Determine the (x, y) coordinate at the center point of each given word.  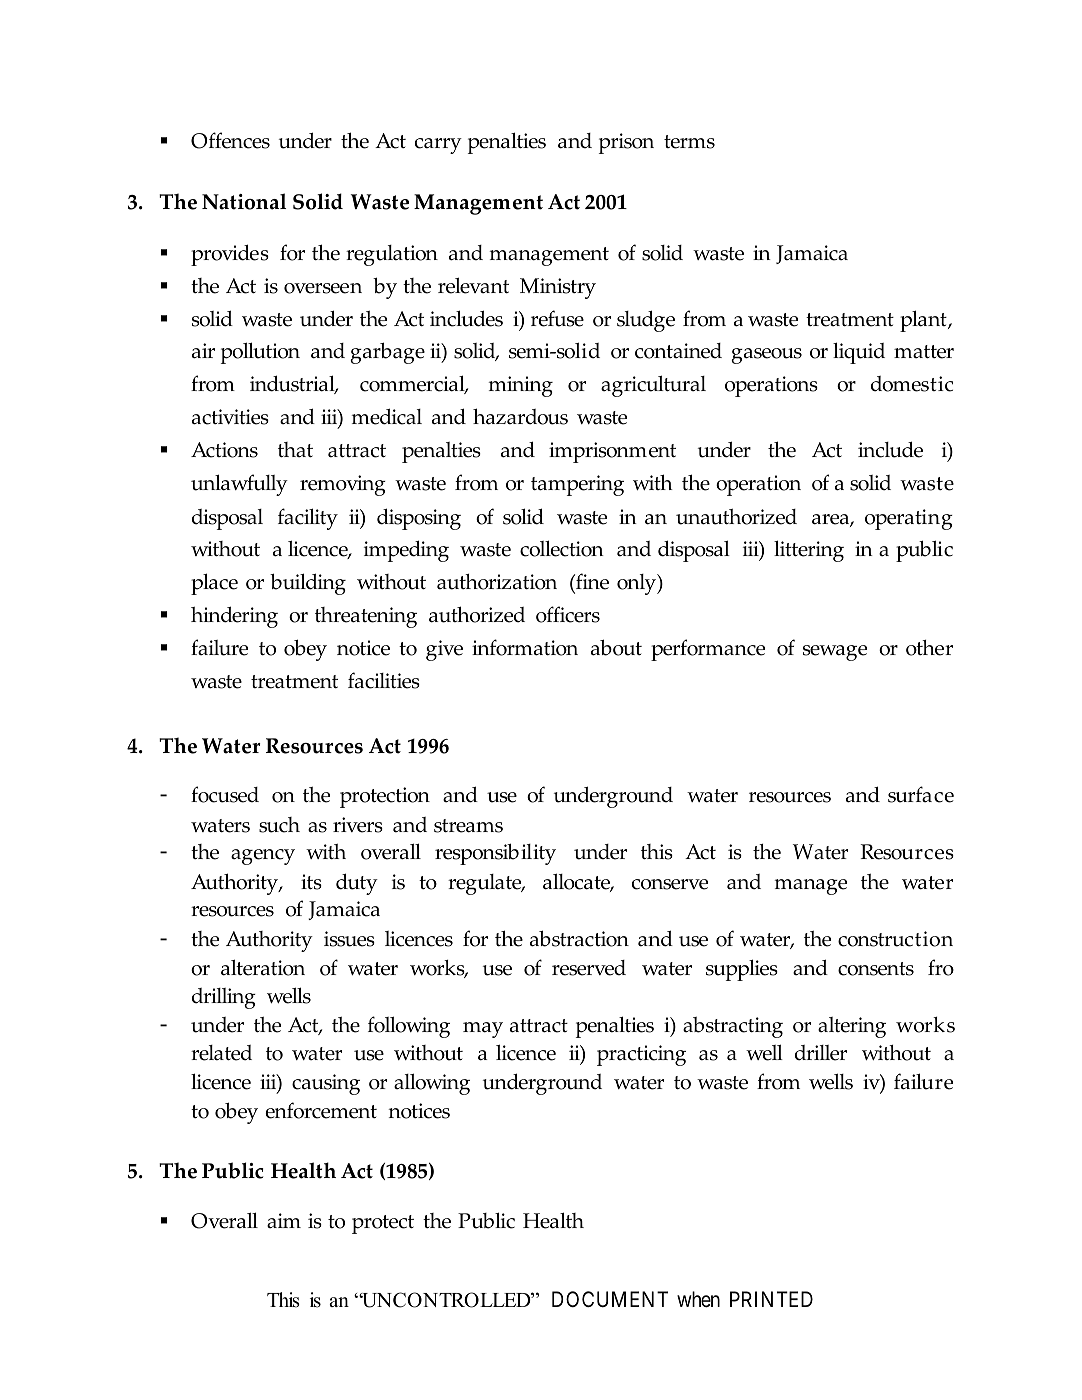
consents (876, 969)
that (295, 450)
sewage (835, 653)
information (525, 647)
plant (924, 321)
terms (689, 142)
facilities (384, 680)
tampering (577, 485)
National (244, 201)
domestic (912, 384)
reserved (589, 968)
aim (284, 1221)
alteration (263, 967)
